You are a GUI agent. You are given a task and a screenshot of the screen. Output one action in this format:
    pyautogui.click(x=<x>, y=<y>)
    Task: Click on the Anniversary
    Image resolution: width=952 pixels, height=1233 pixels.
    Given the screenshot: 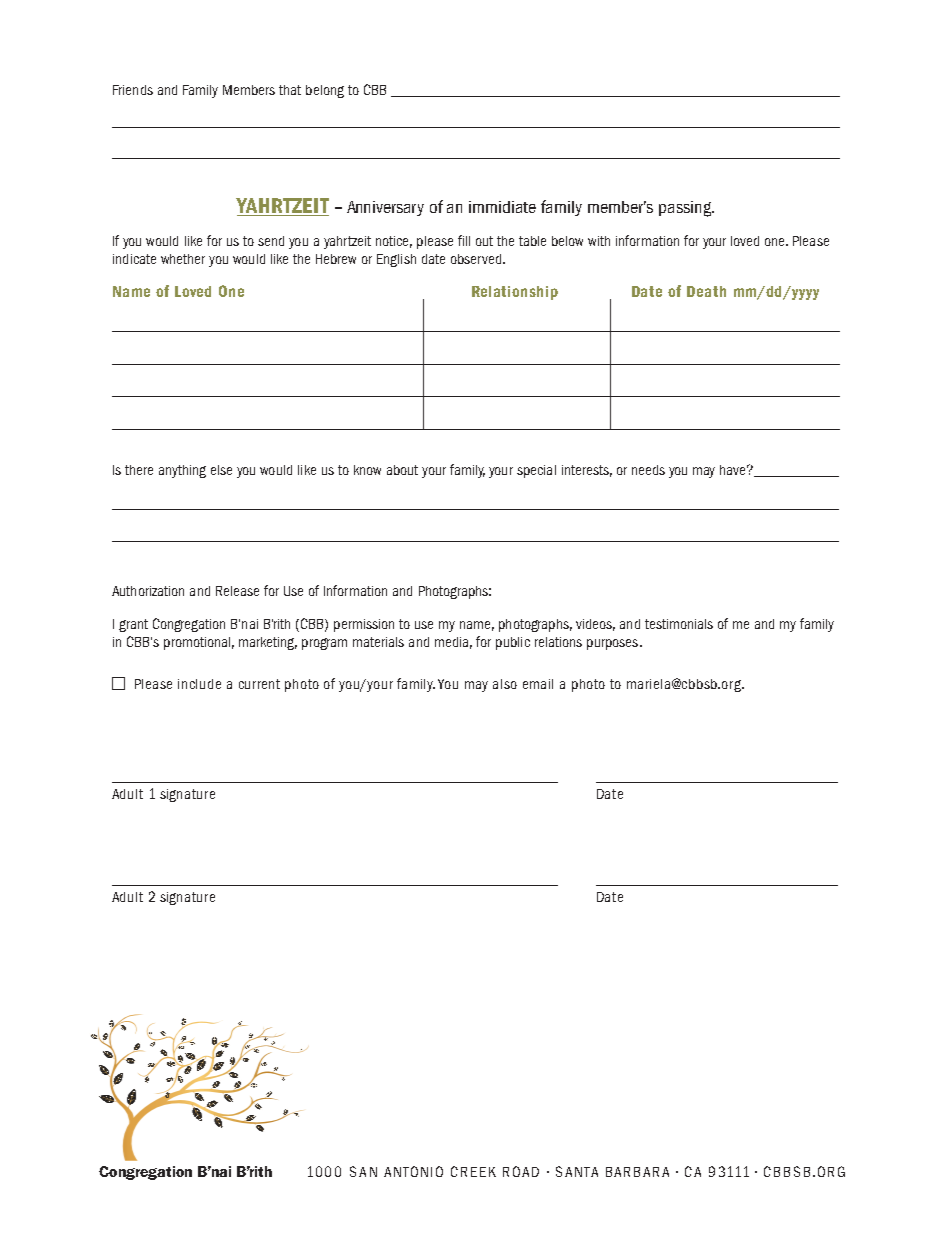 What is the action you would take?
    pyautogui.click(x=385, y=208)
